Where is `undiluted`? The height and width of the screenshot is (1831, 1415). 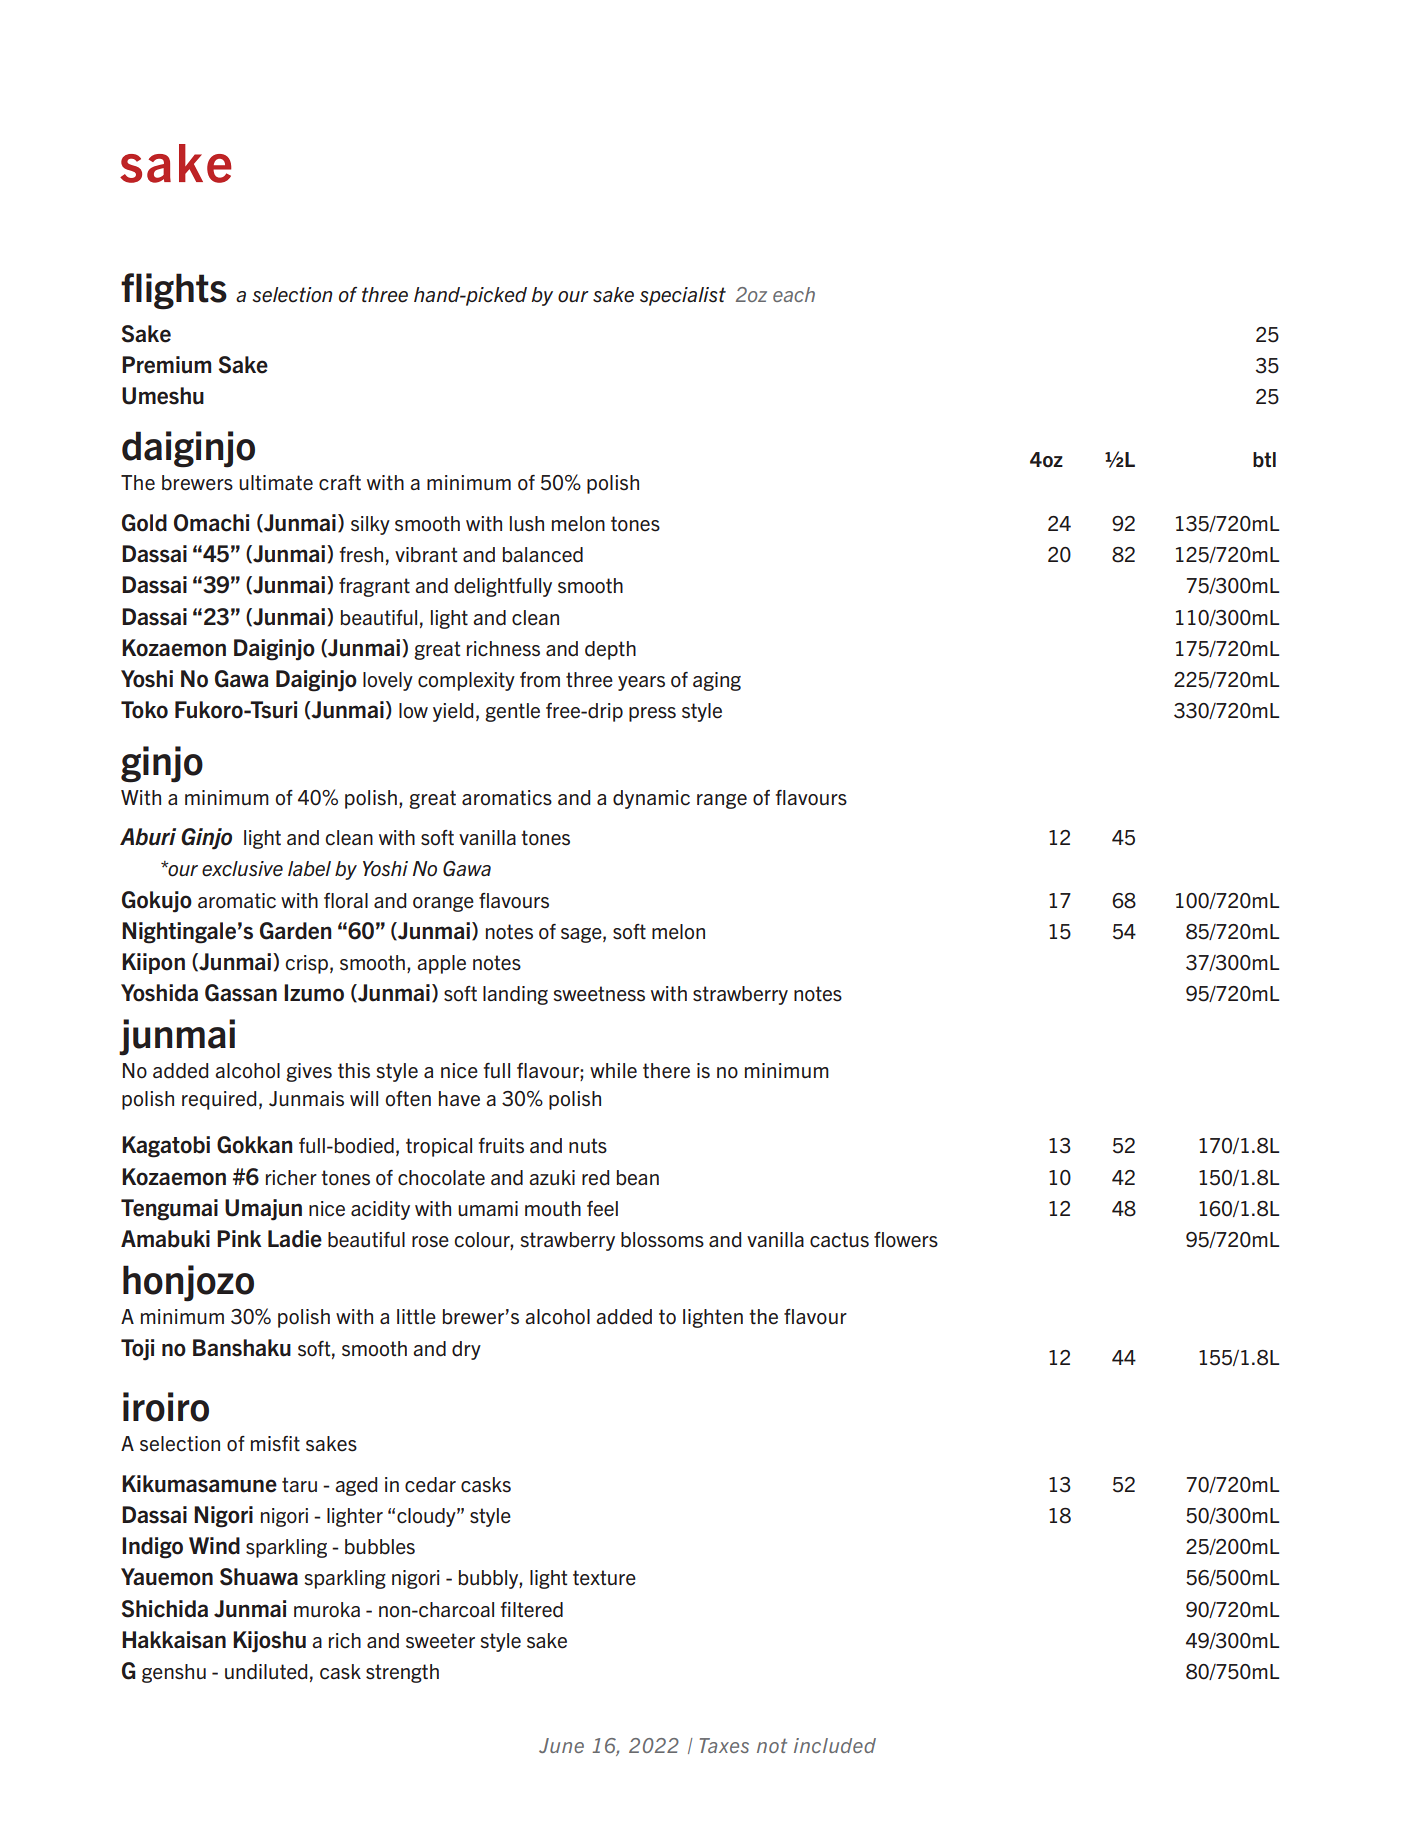 undiluted is located at coordinates (266, 1672).
